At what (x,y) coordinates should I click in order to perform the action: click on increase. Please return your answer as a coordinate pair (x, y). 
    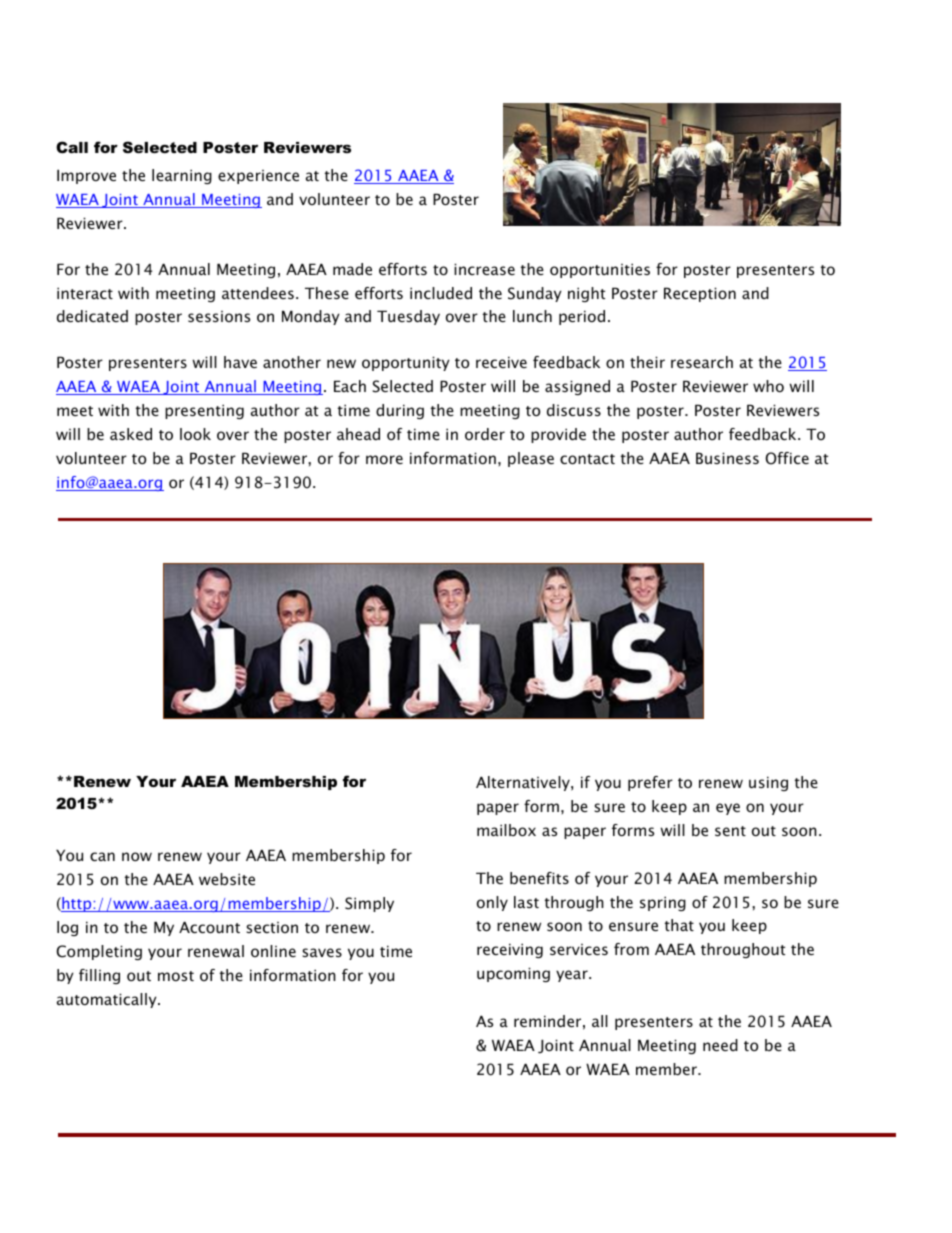
    Looking at the image, I should click on (484, 269).
